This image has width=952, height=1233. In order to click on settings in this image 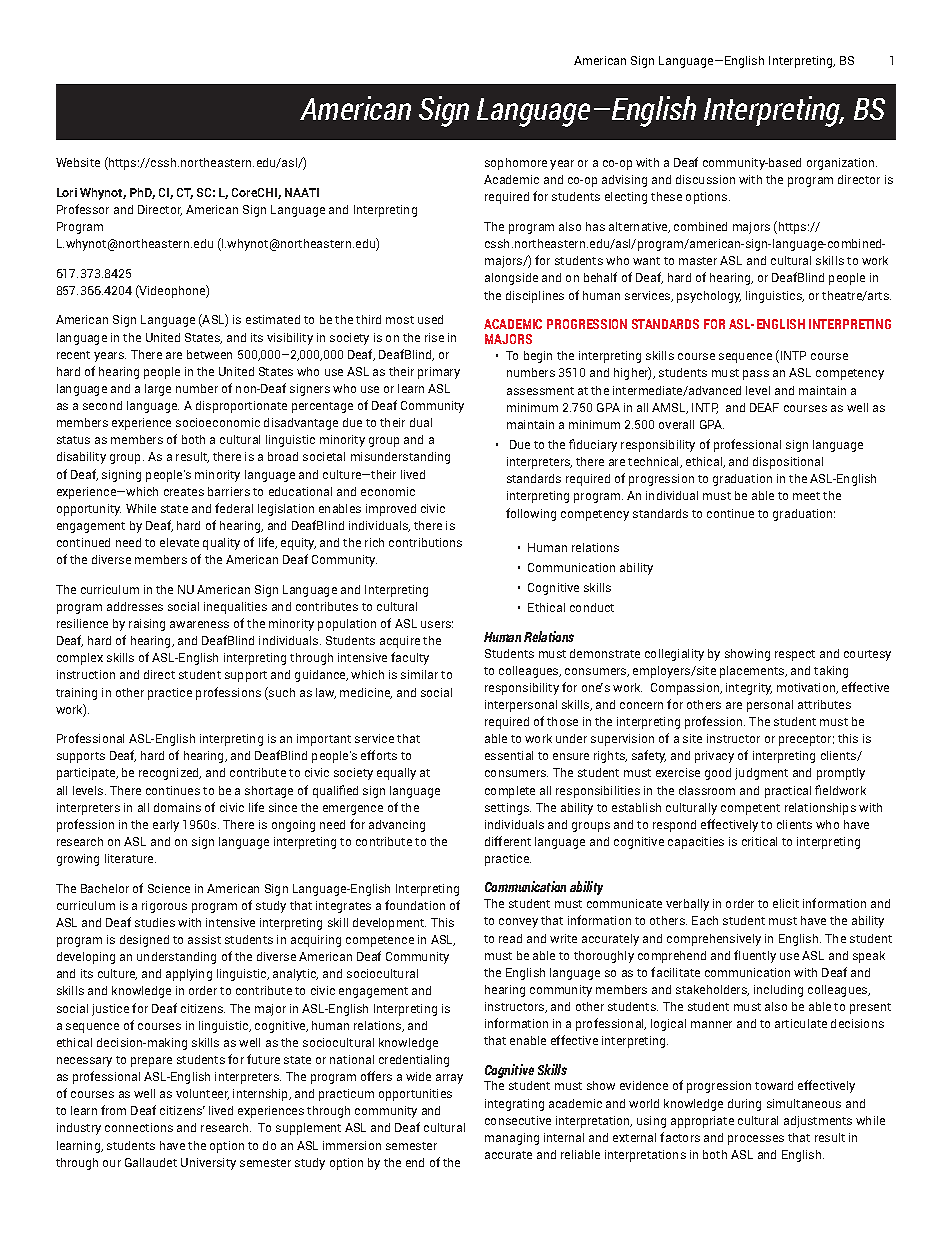, I will do `click(508, 809)`.
